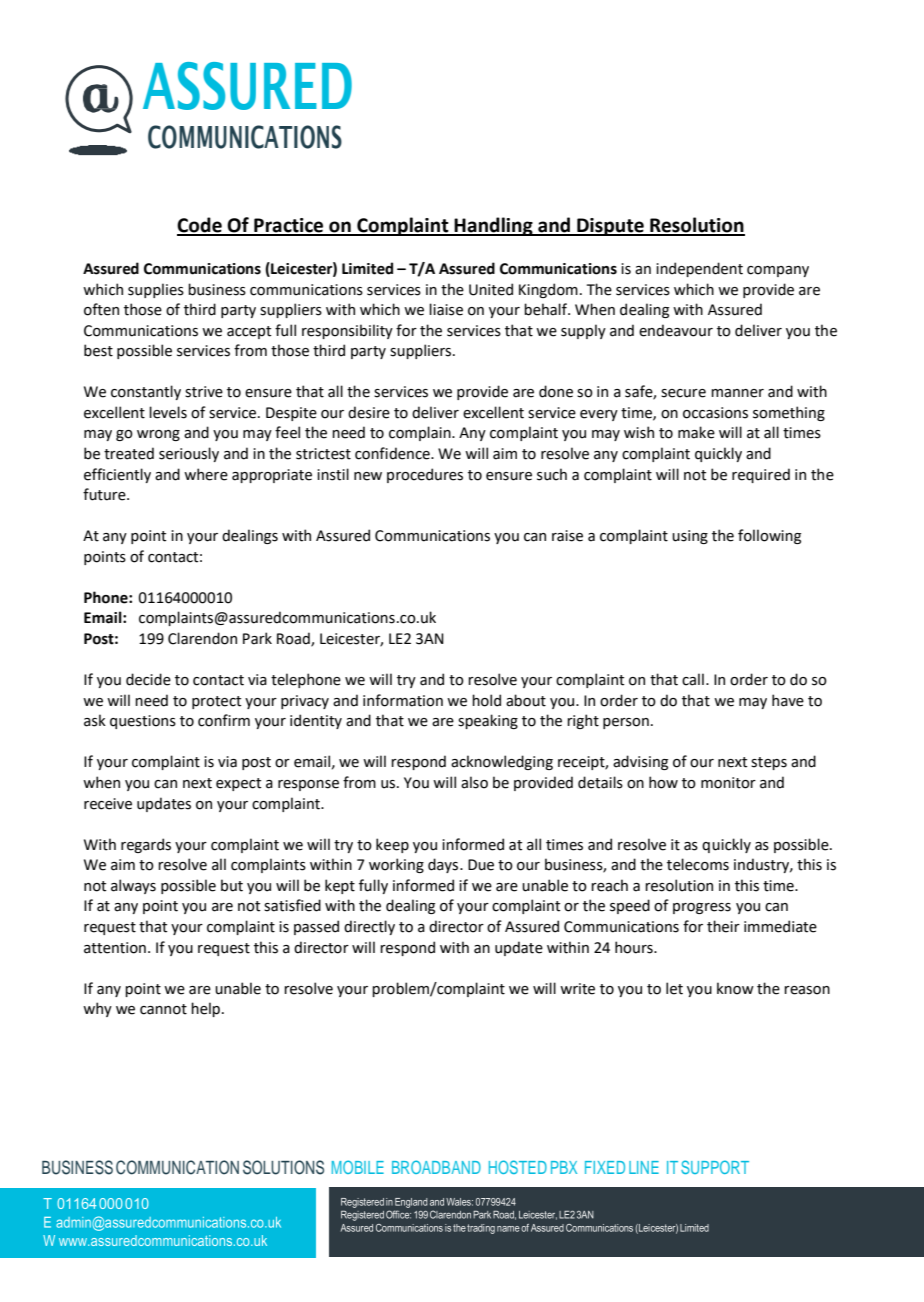 This document has height=1302, width=924. Describe the element at coordinates (761, 475) in the document. I see `required` at that location.
